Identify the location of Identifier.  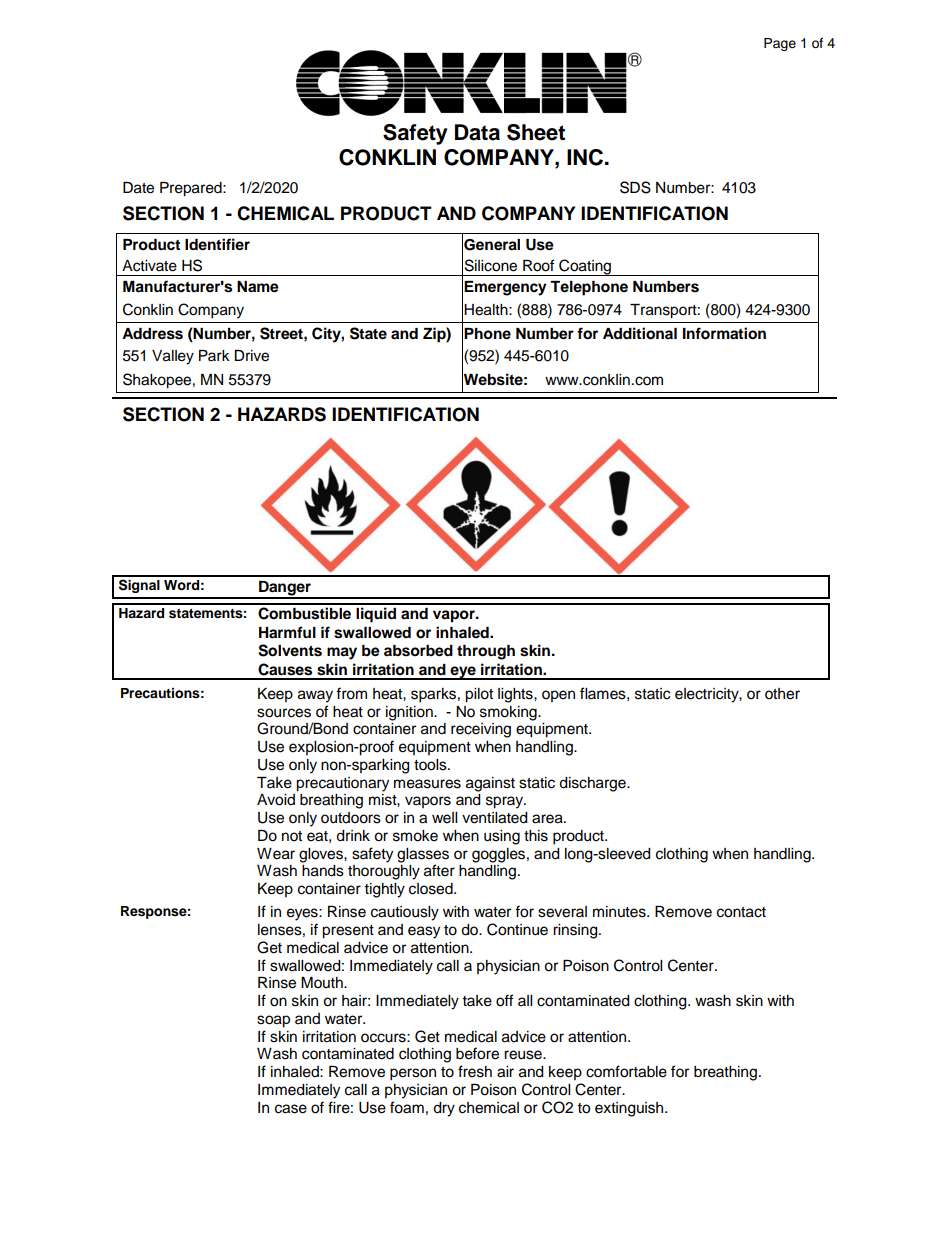
(217, 244).
